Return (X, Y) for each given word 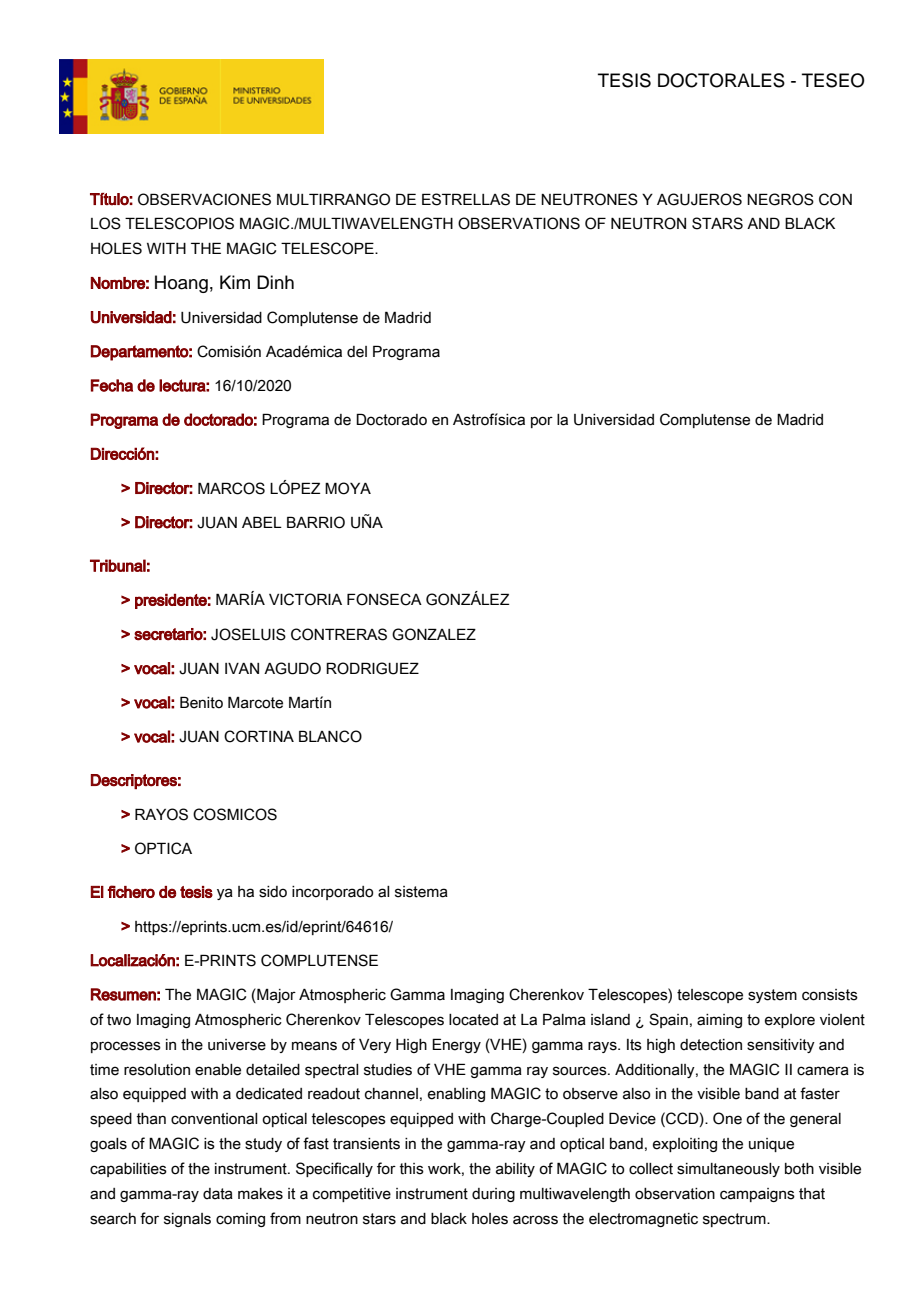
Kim (235, 282)
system (772, 996)
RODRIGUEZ (372, 668)
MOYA (348, 488)
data (218, 1194)
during (493, 1195)
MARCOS (231, 488)
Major (275, 995)
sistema (421, 892)
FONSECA (384, 599)
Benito (201, 702)
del (357, 352)
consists (830, 995)
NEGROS (780, 199)
